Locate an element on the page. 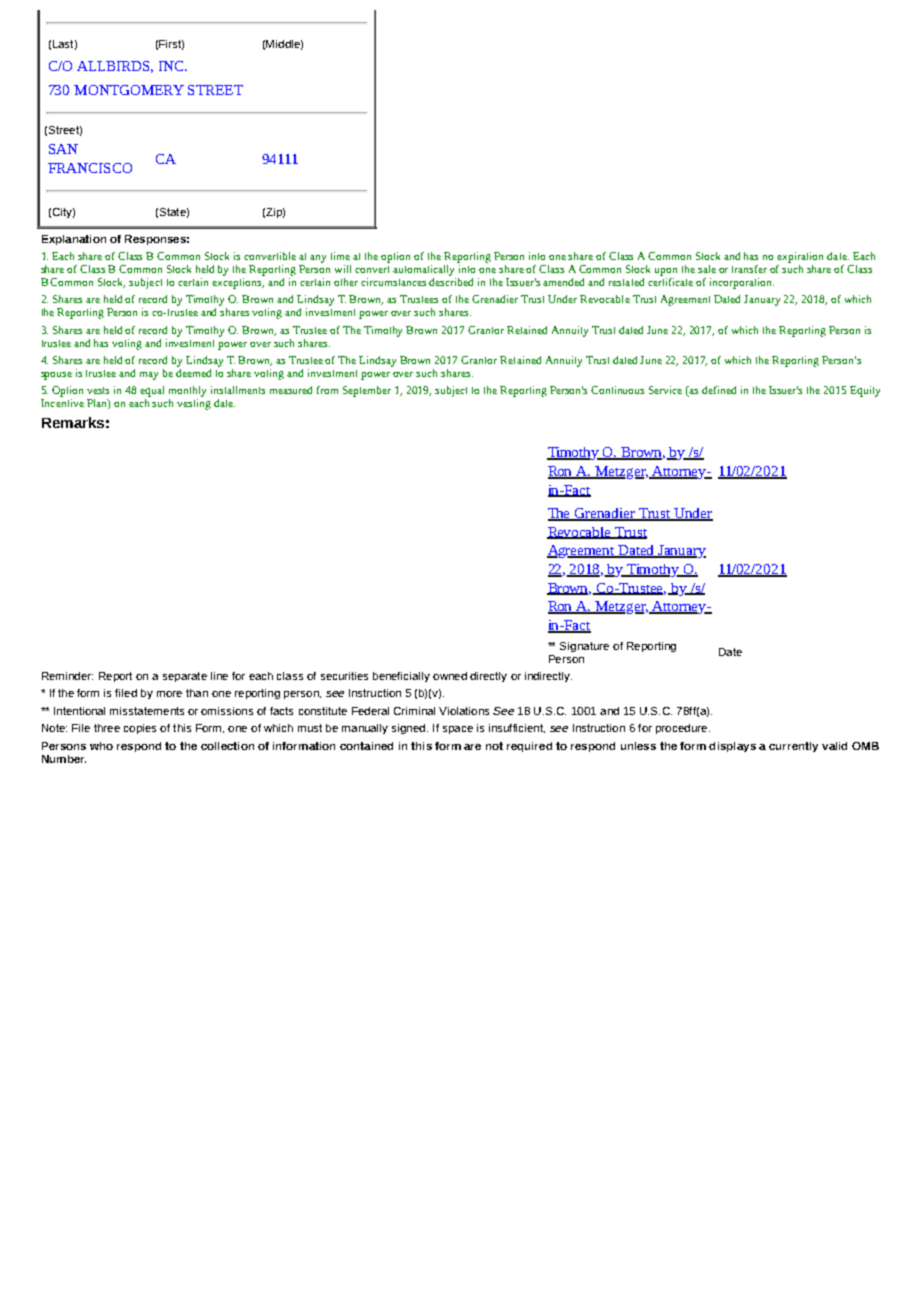  space is located at coordinates (458, 730).
